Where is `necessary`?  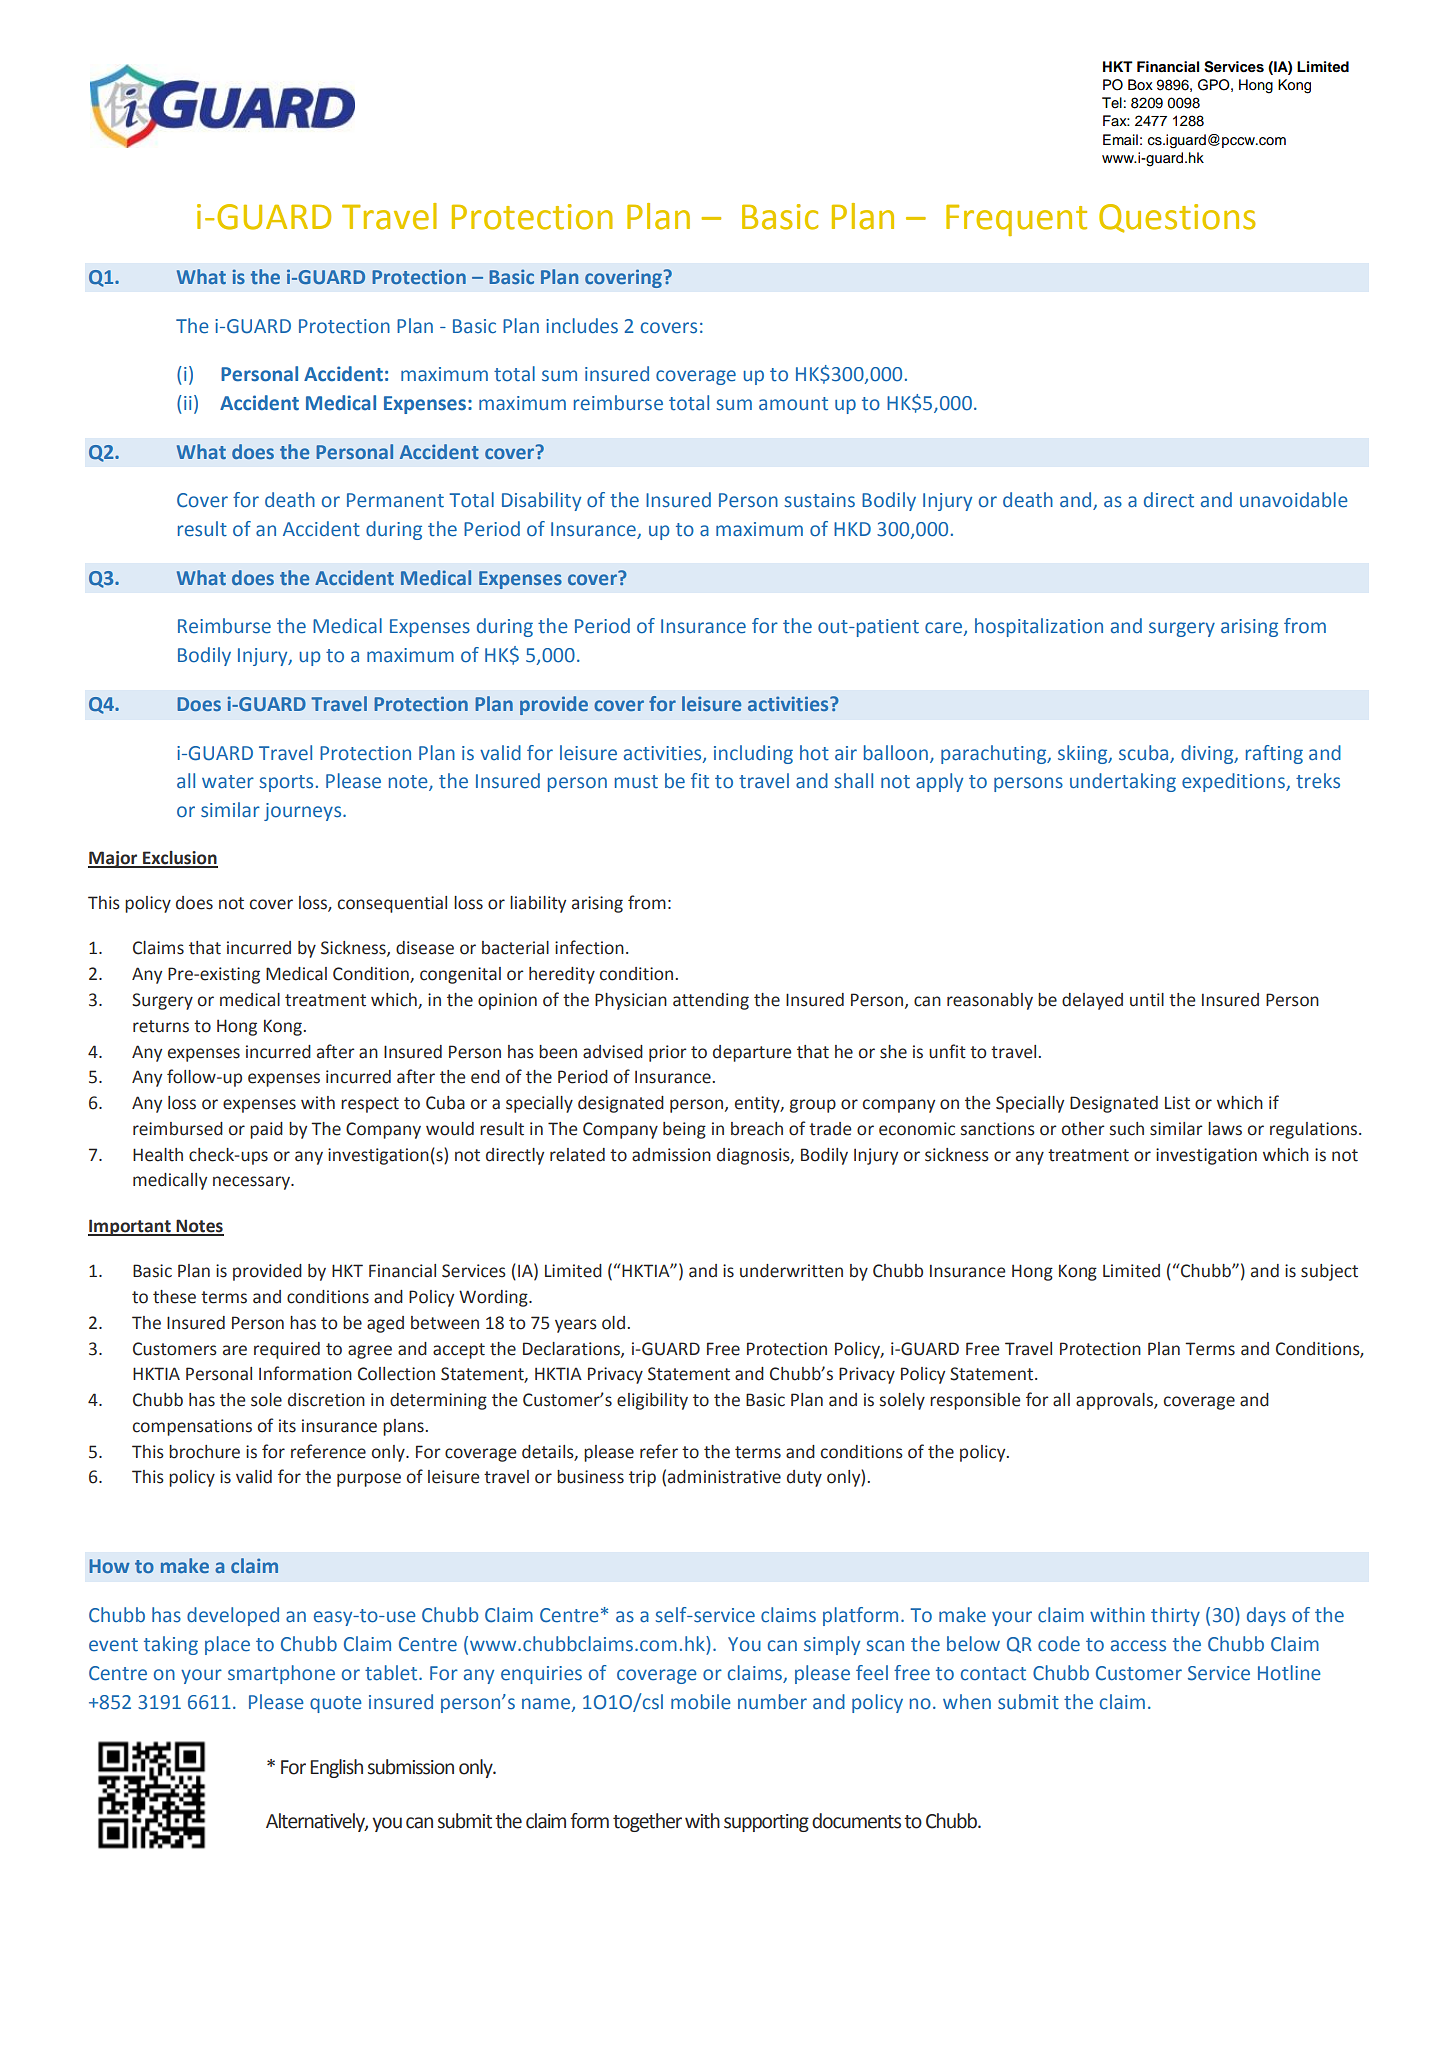 necessary is located at coordinates (252, 1183).
